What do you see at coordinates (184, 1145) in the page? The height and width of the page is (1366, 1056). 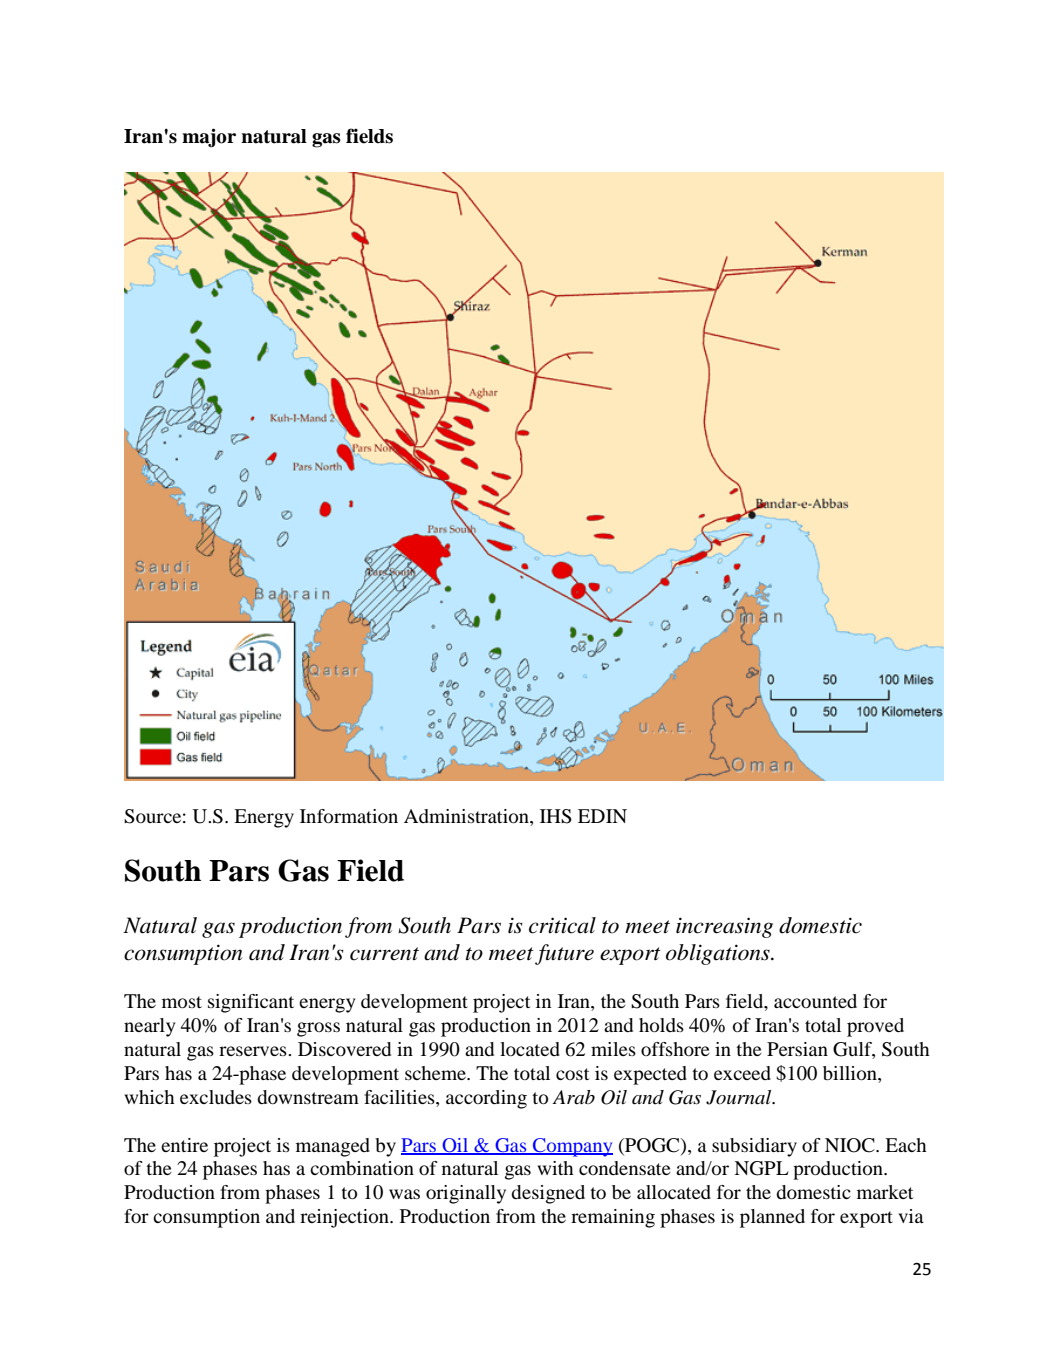 I see `entire` at bounding box center [184, 1145].
